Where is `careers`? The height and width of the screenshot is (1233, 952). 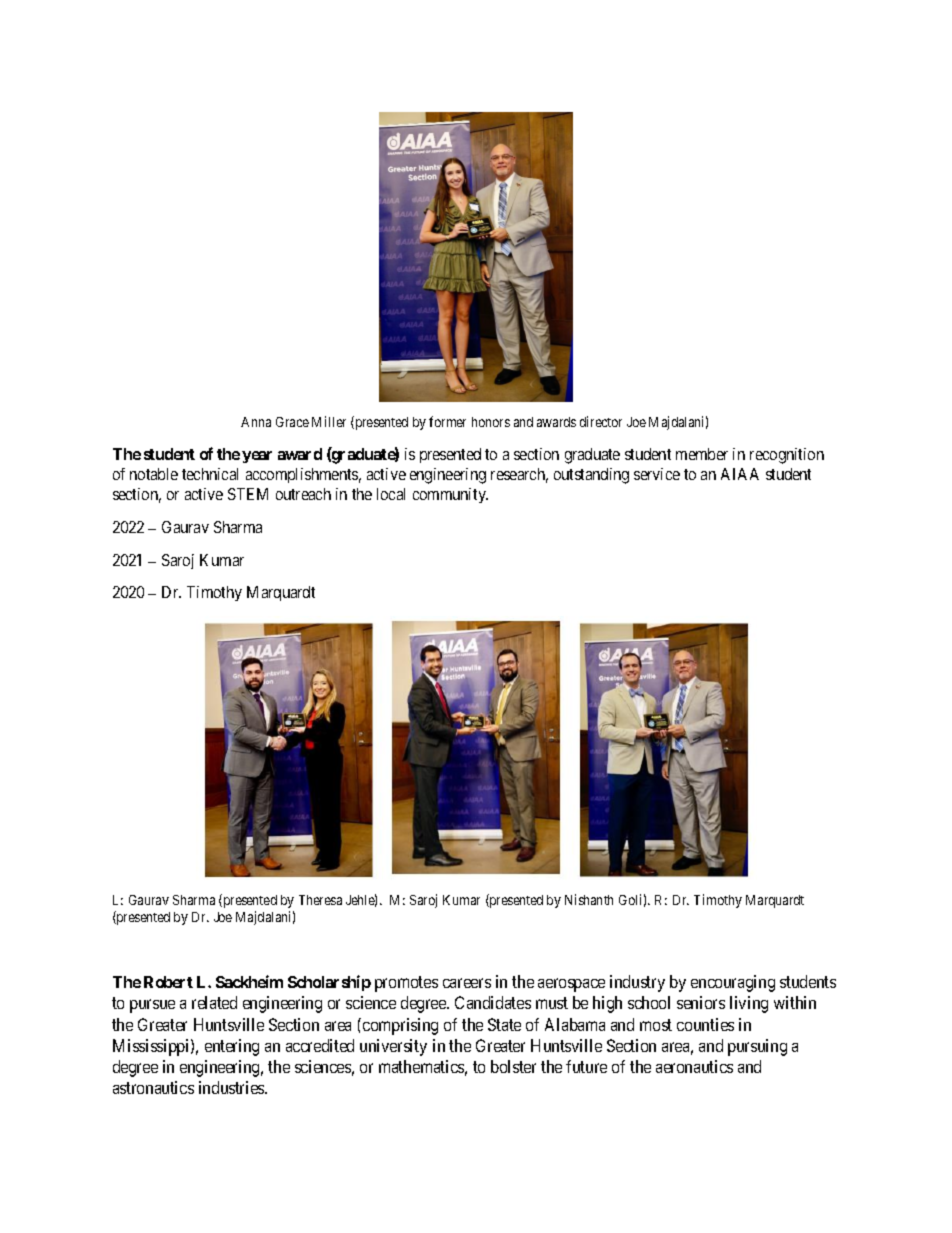 careers is located at coordinates (467, 983).
